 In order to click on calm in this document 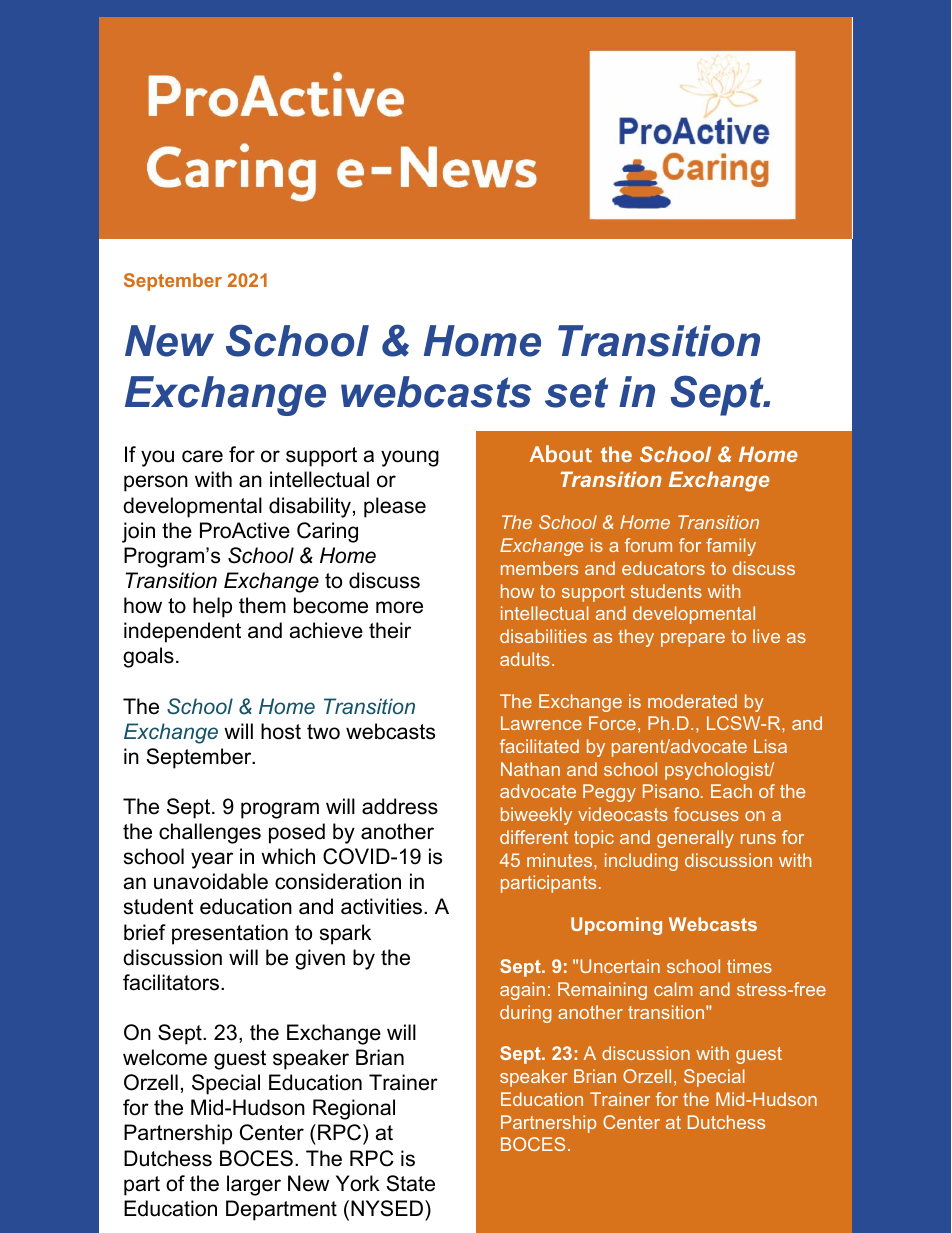, I will do `click(673, 989)`.
